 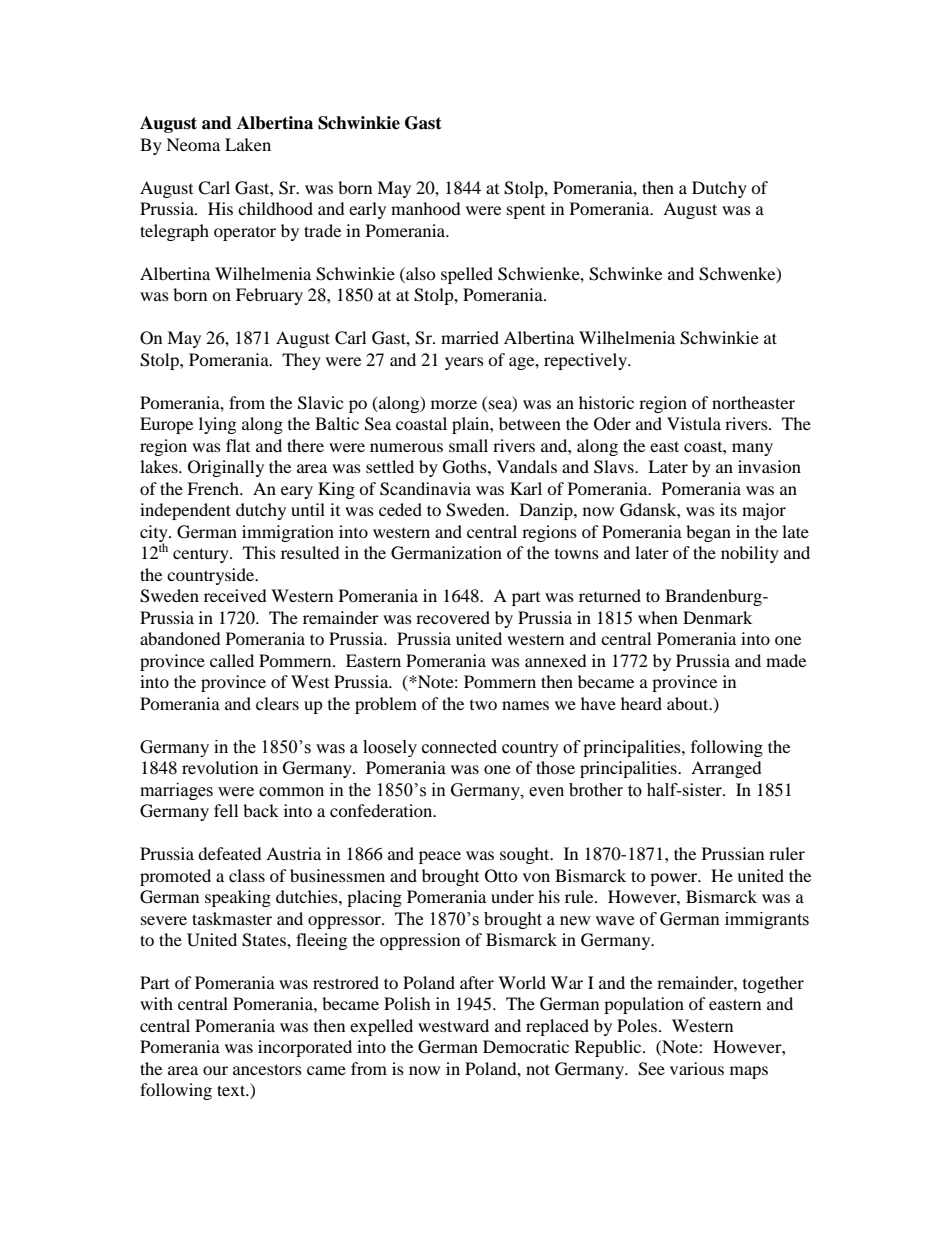 What do you see at coordinates (215, 1070) in the screenshot?
I see `our` at bounding box center [215, 1070].
